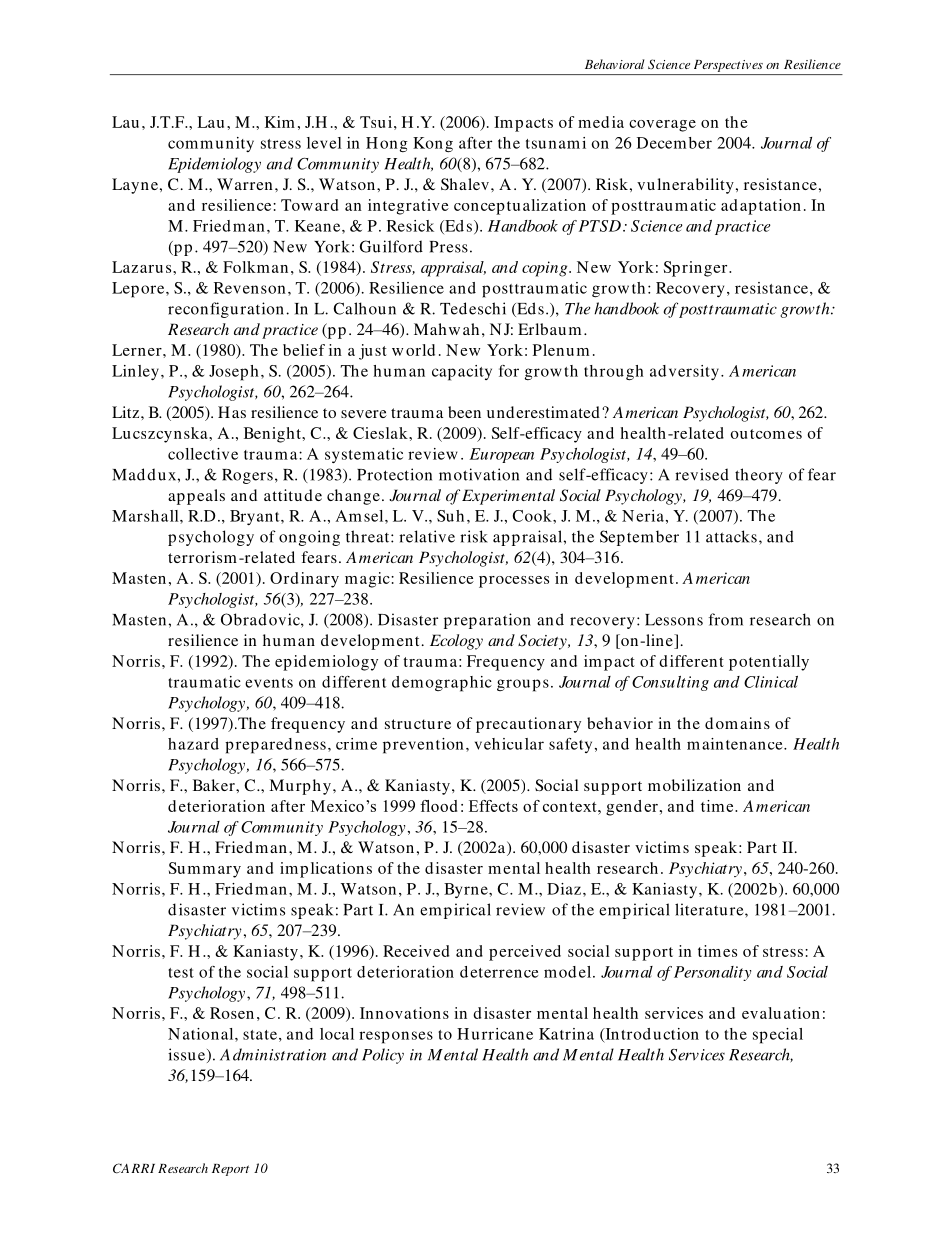 The width and height of the screenshot is (952, 1233). I want to click on Ecology, so click(456, 642).
